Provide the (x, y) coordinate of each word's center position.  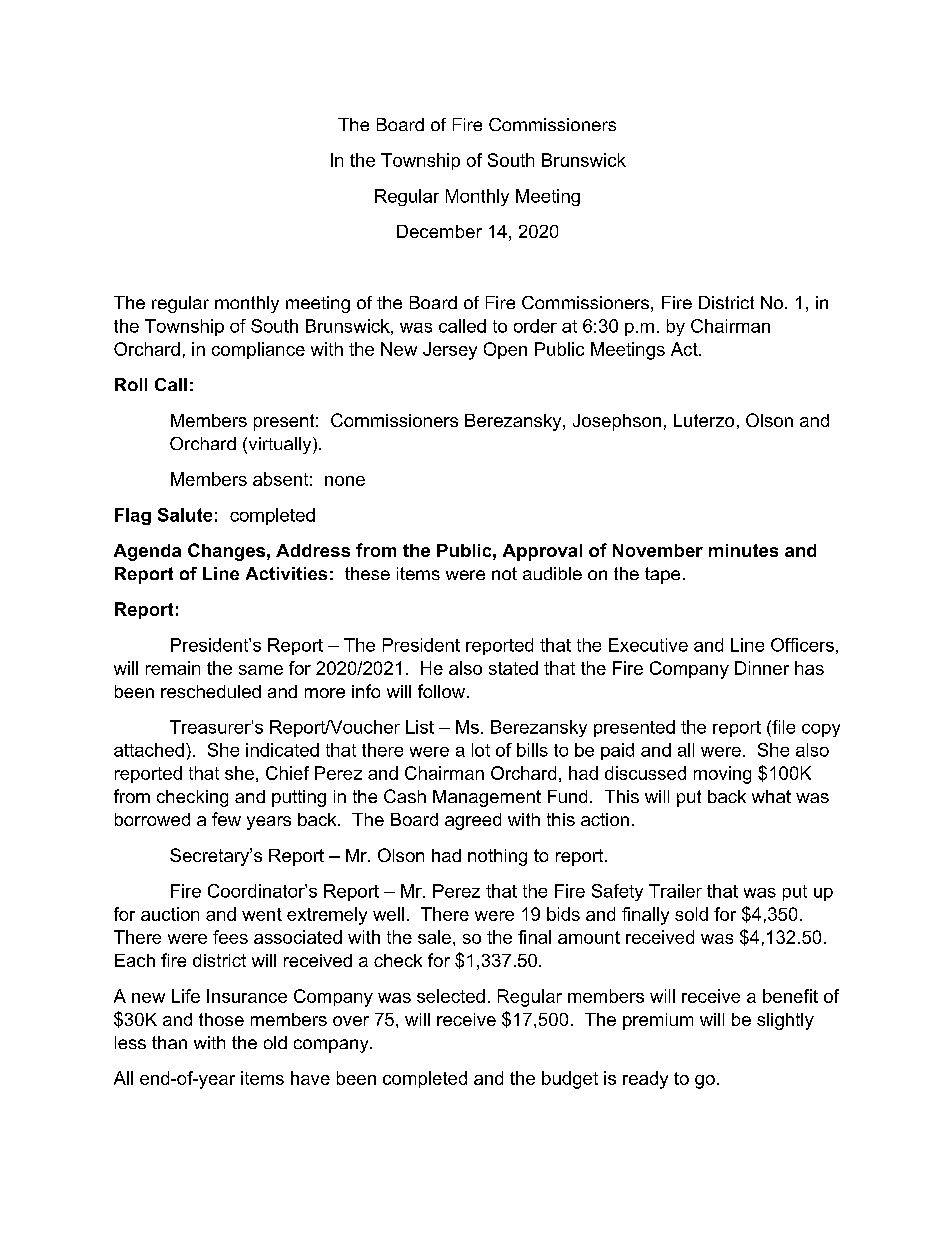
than (169, 1042)
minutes (743, 550)
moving (722, 775)
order (535, 326)
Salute (185, 515)
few (226, 819)
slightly (785, 1021)
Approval (542, 552)
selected (451, 996)
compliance (258, 350)
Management (487, 798)
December (439, 231)
